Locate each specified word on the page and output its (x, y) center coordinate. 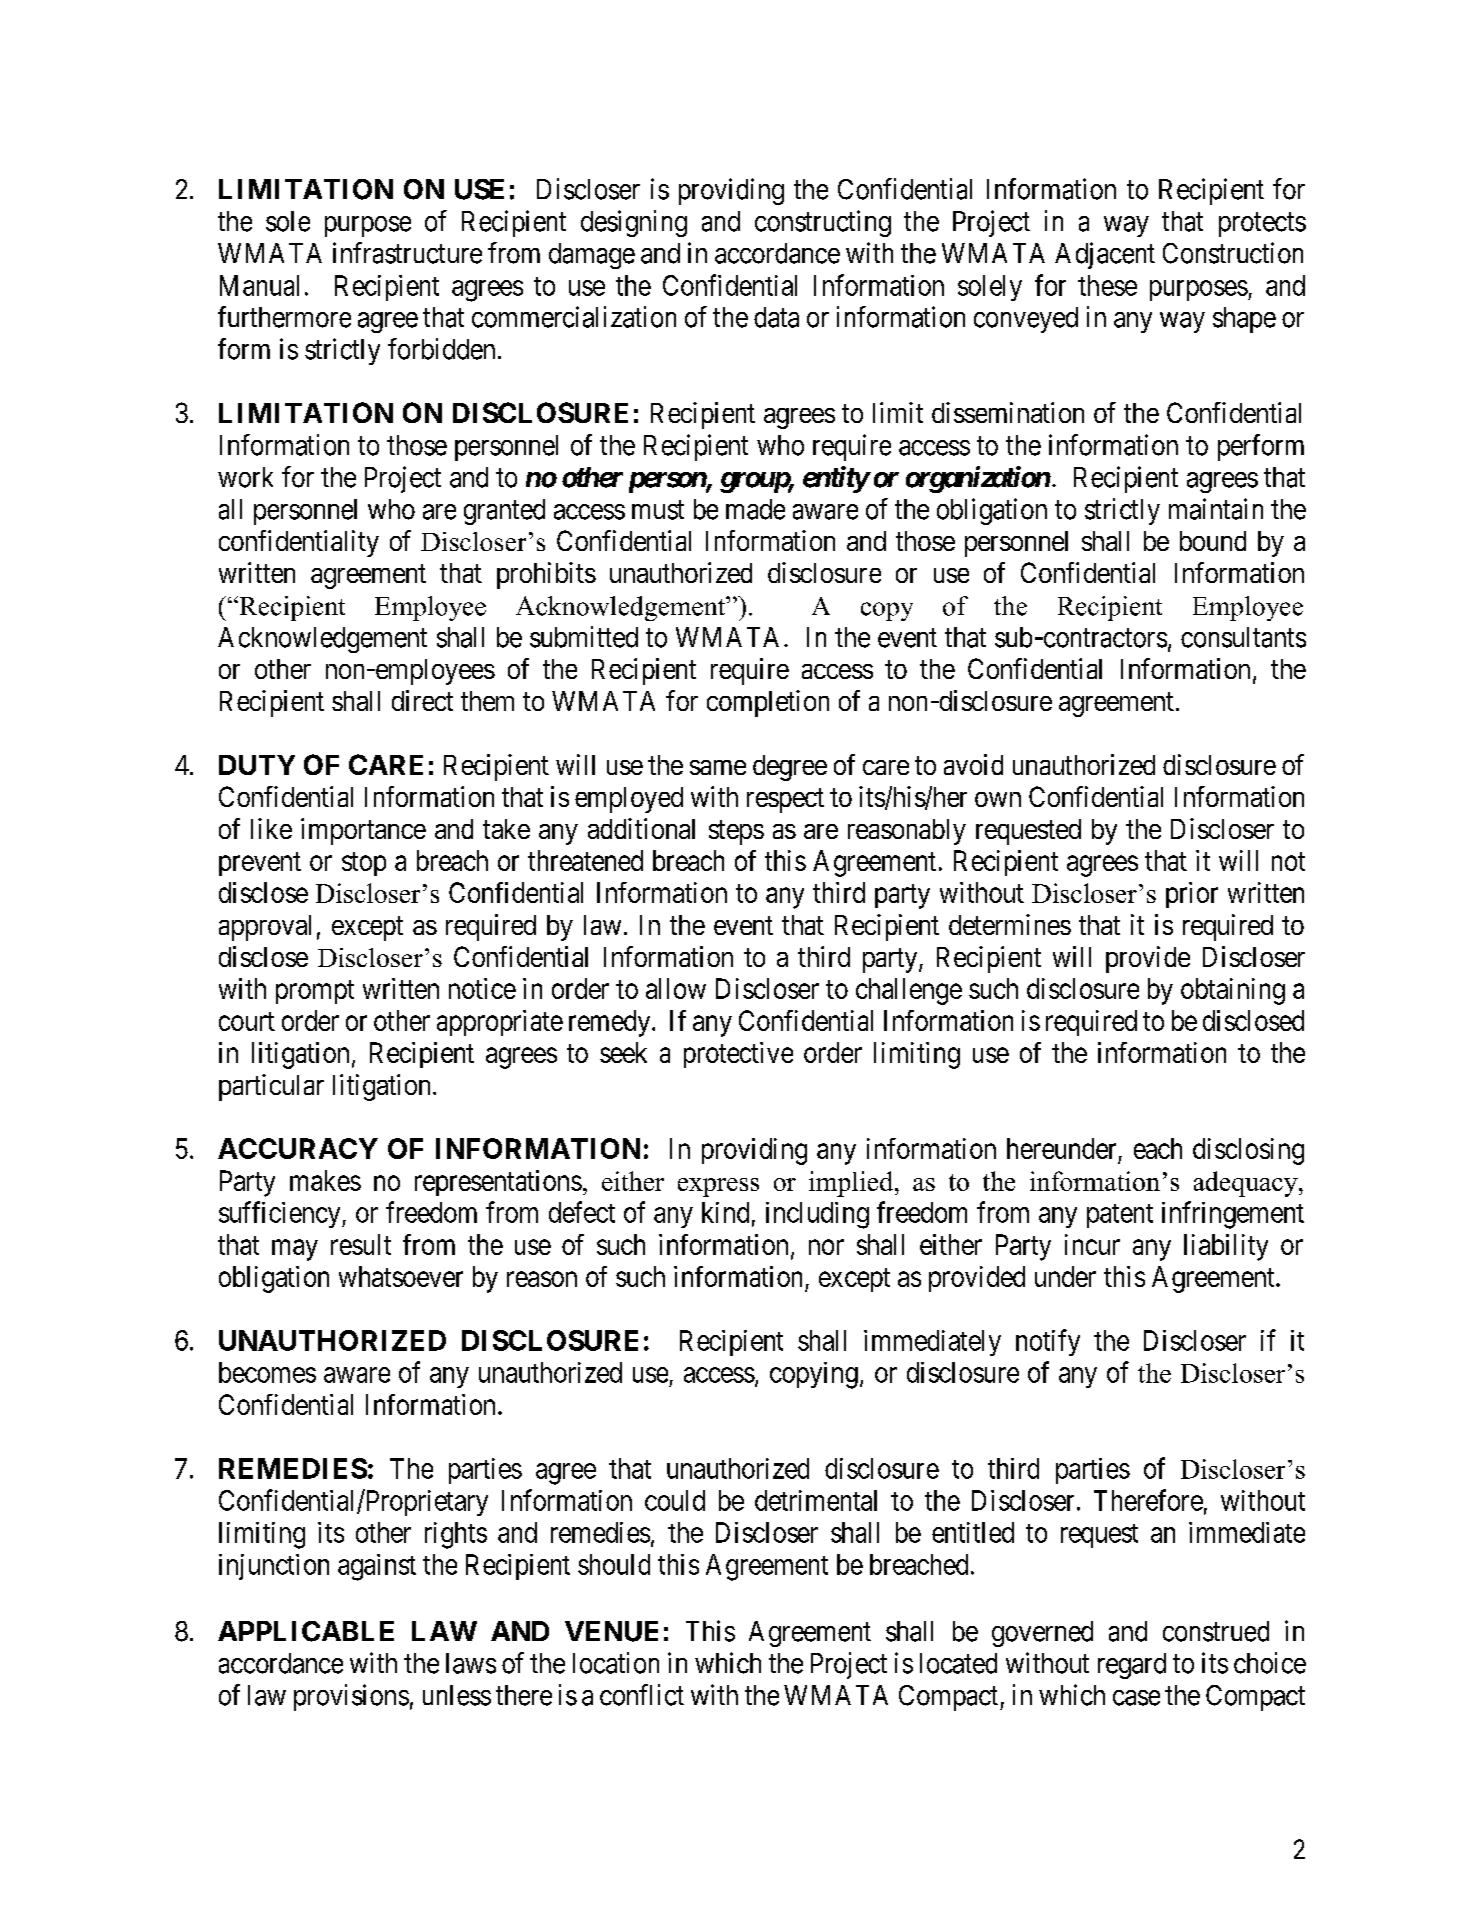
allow (676, 988)
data (776, 317)
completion (768, 703)
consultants (1243, 637)
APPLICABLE (306, 1631)
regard (1132, 1666)
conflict (642, 1695)
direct (422, 700)
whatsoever (401, 1276)
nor (826, 1247)
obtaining (1233, 991)
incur (1092, 1244)
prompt (315, 992)
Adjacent (1105, 255)
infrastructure (407, 253)
